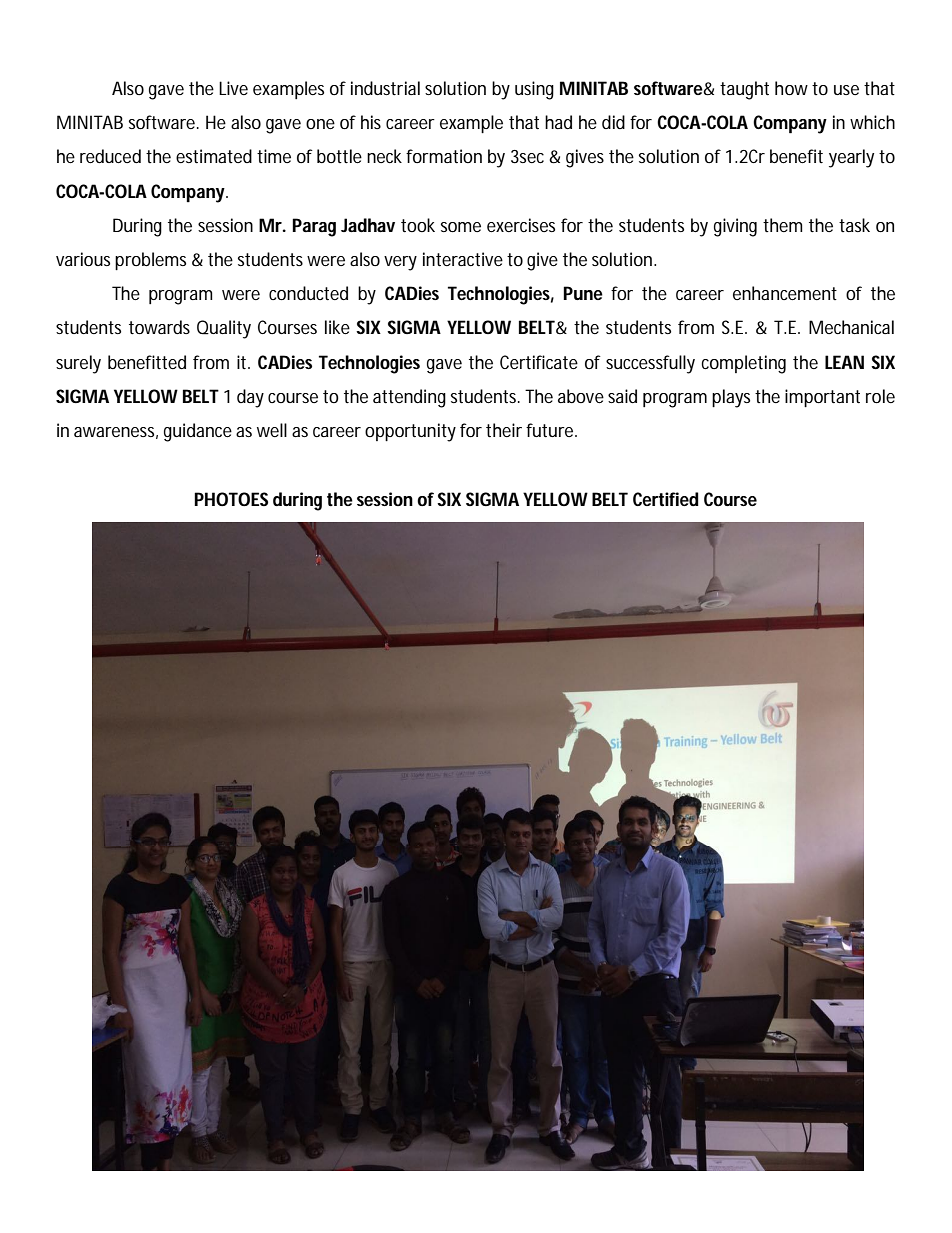  Describe the element at coordinates (551, 430) in the screenshot. I see `future` at that location.
